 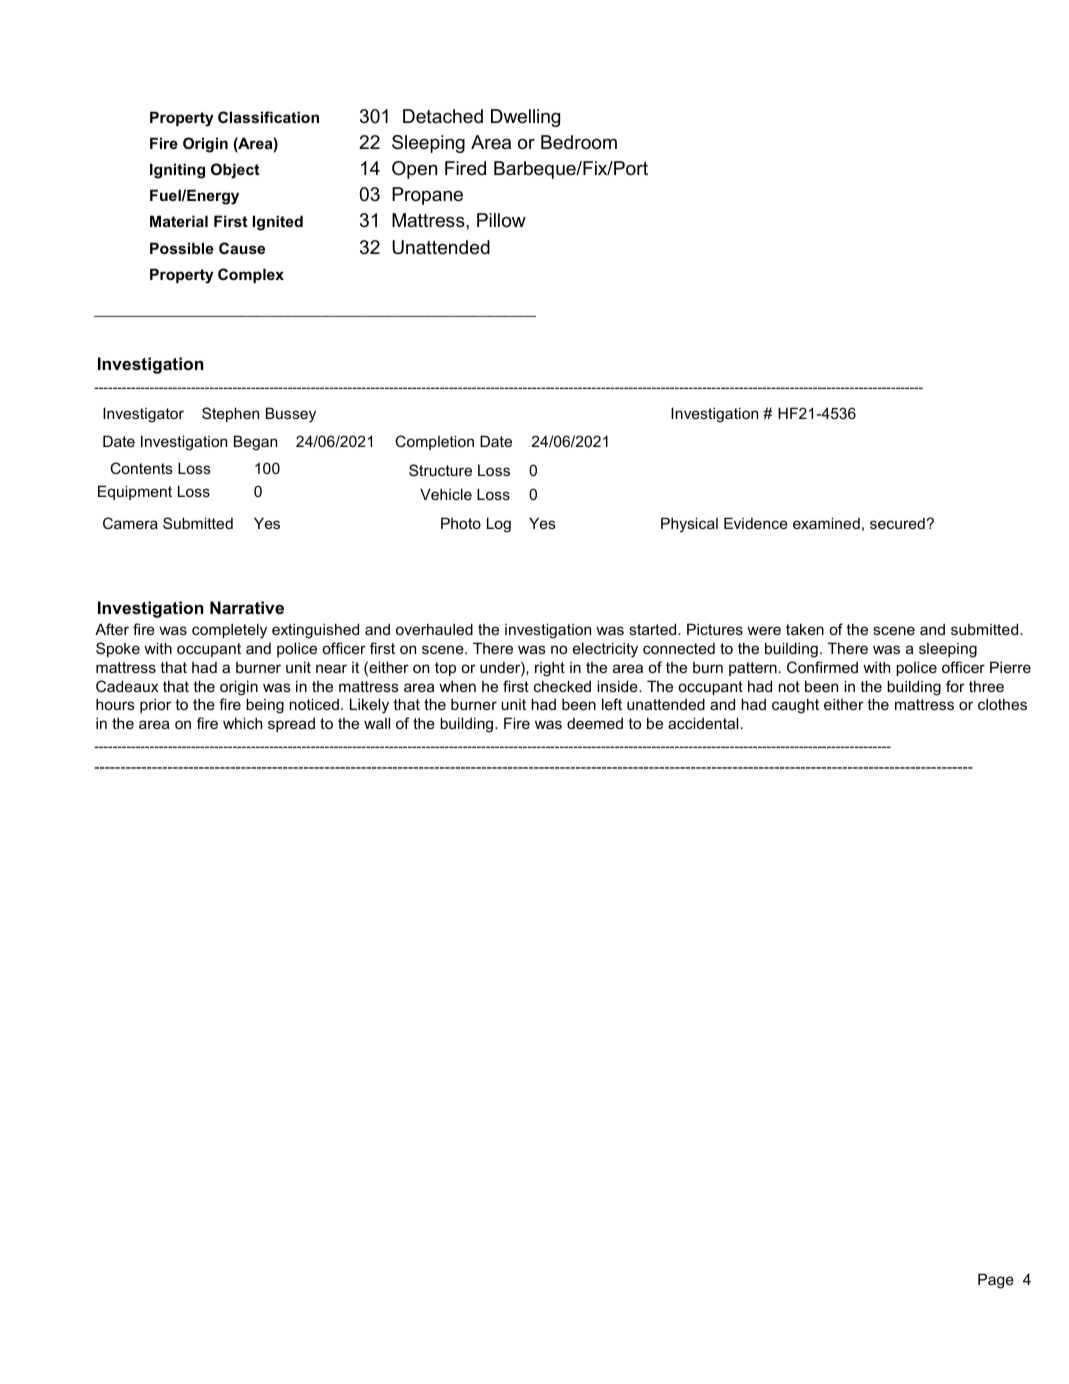 I want to click on deemed, so click(x=595, y=723).
